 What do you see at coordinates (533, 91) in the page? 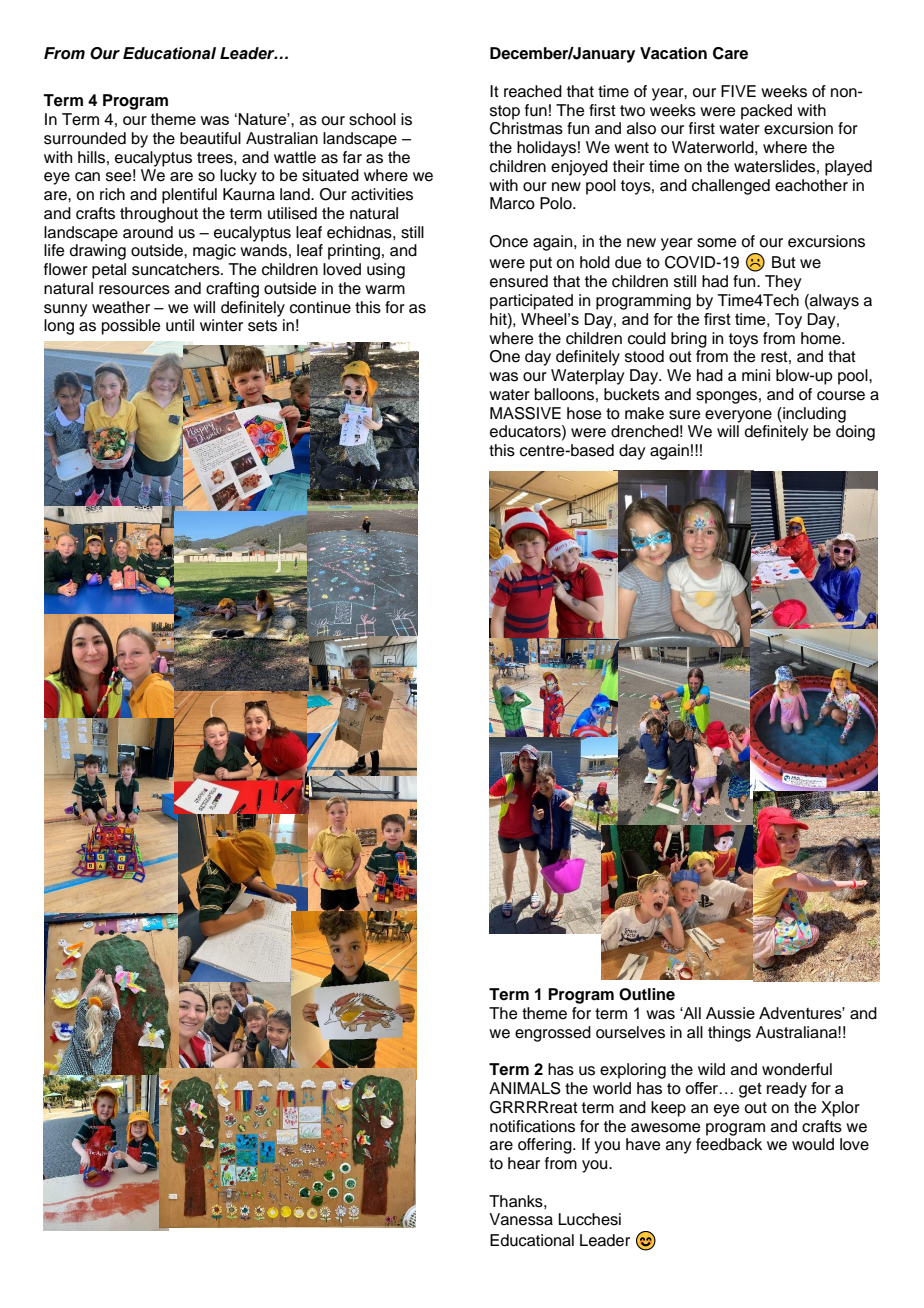
I see `reached` at bounding box center [533, 91].
